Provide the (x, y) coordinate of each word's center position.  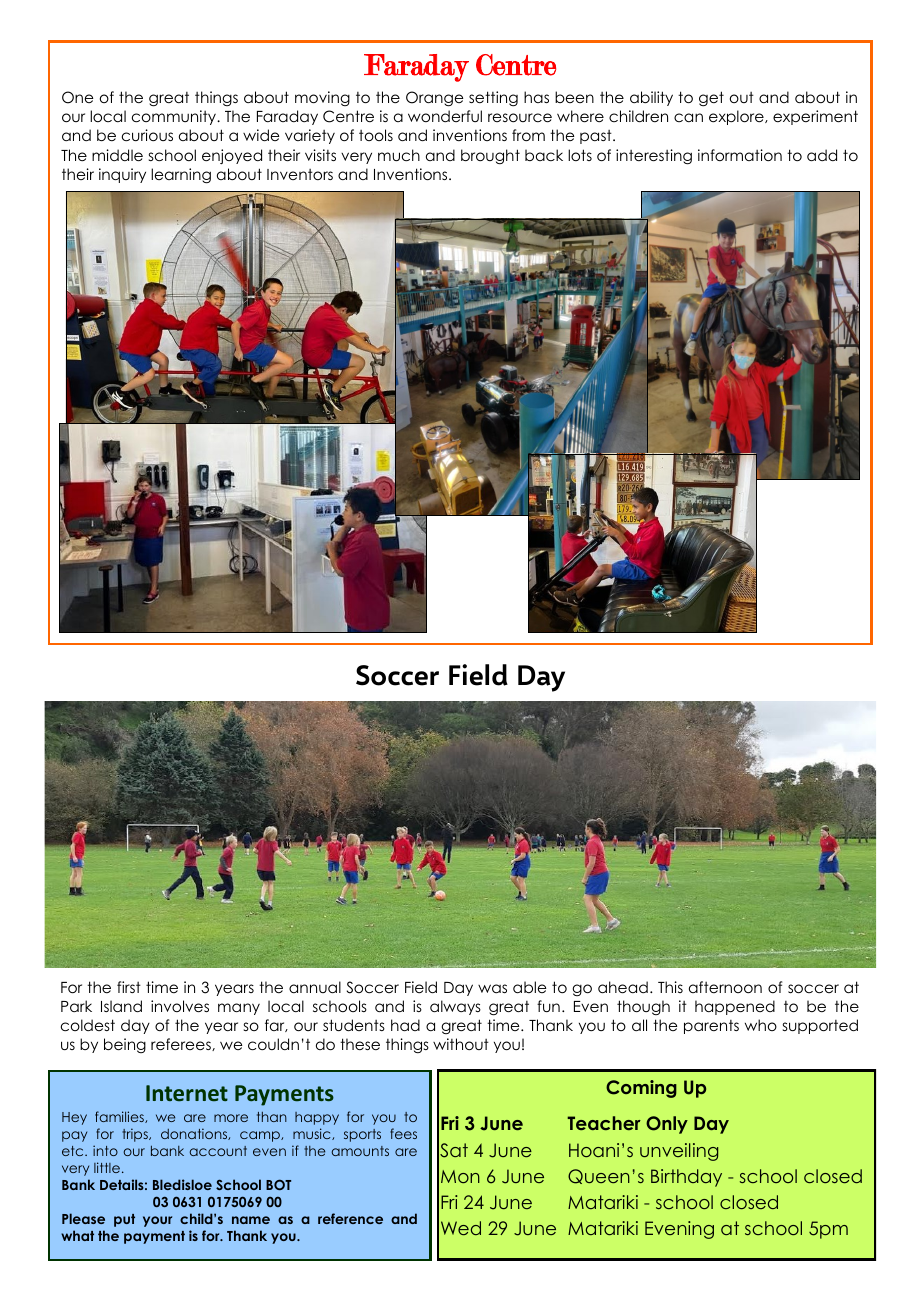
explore (737, 117)
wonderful (445, 116)
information (740, 155)
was (492, 988)
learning (181, 176)
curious (147, 135)
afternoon (725, 987)
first (129, 987)
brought (490, 156)
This (670, 987)
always (455, 1007)
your (157, 1221)
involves (180, 1006)
